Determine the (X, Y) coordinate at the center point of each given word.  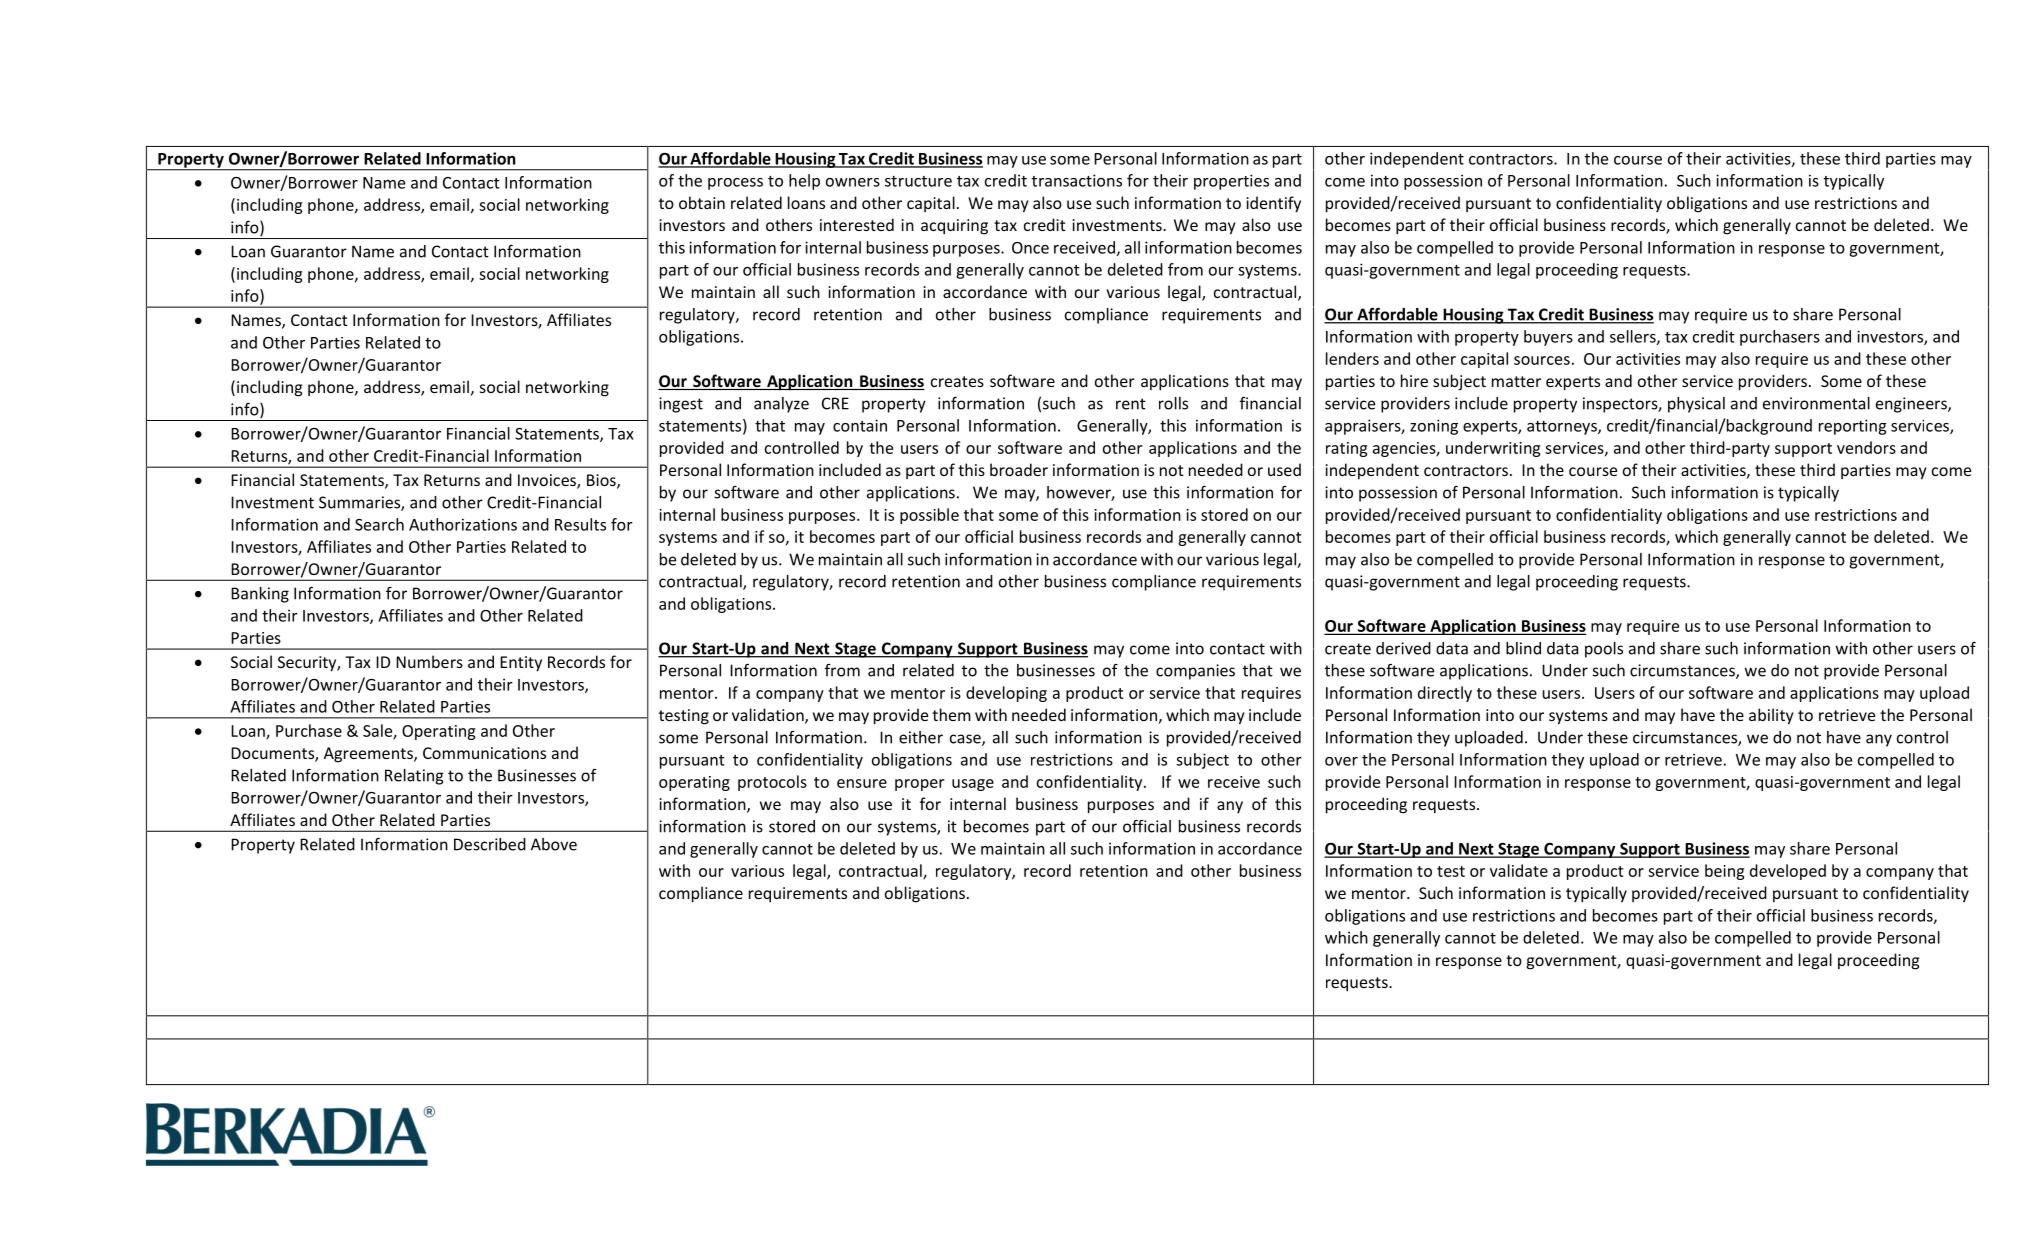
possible (929, 516)
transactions (1077, 180)
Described (490, 844)
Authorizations (463, 524)
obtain (702, 202)
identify (1273, 204)
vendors (1866, 447)
